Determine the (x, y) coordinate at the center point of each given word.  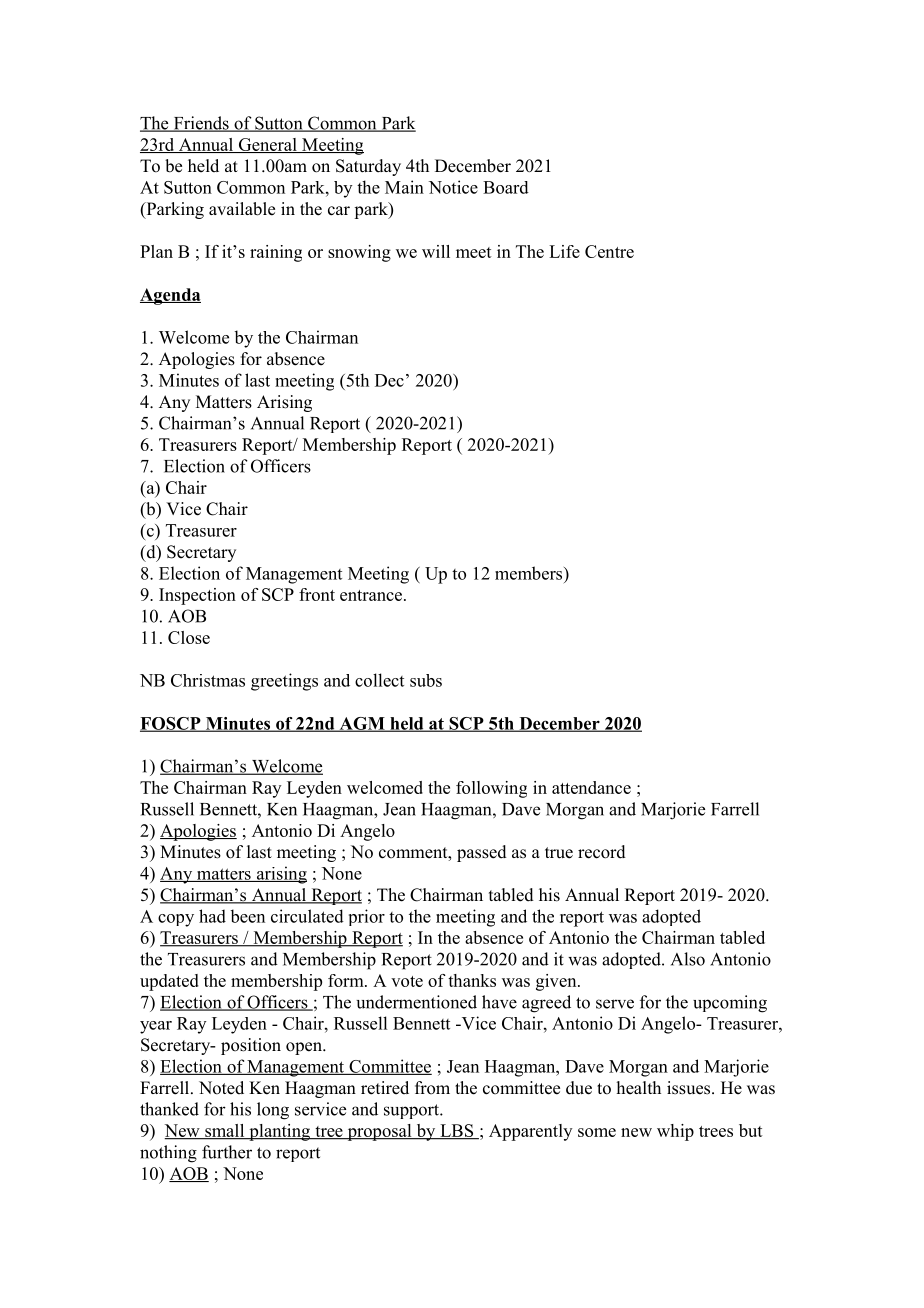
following (491, 789)
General (267, 145)
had (212, 916)
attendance (591, 787)
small (225, 1132)
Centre (609, 251)
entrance (371, 595)
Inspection (197, 596)
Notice (453, 187)
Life (564, 251)
